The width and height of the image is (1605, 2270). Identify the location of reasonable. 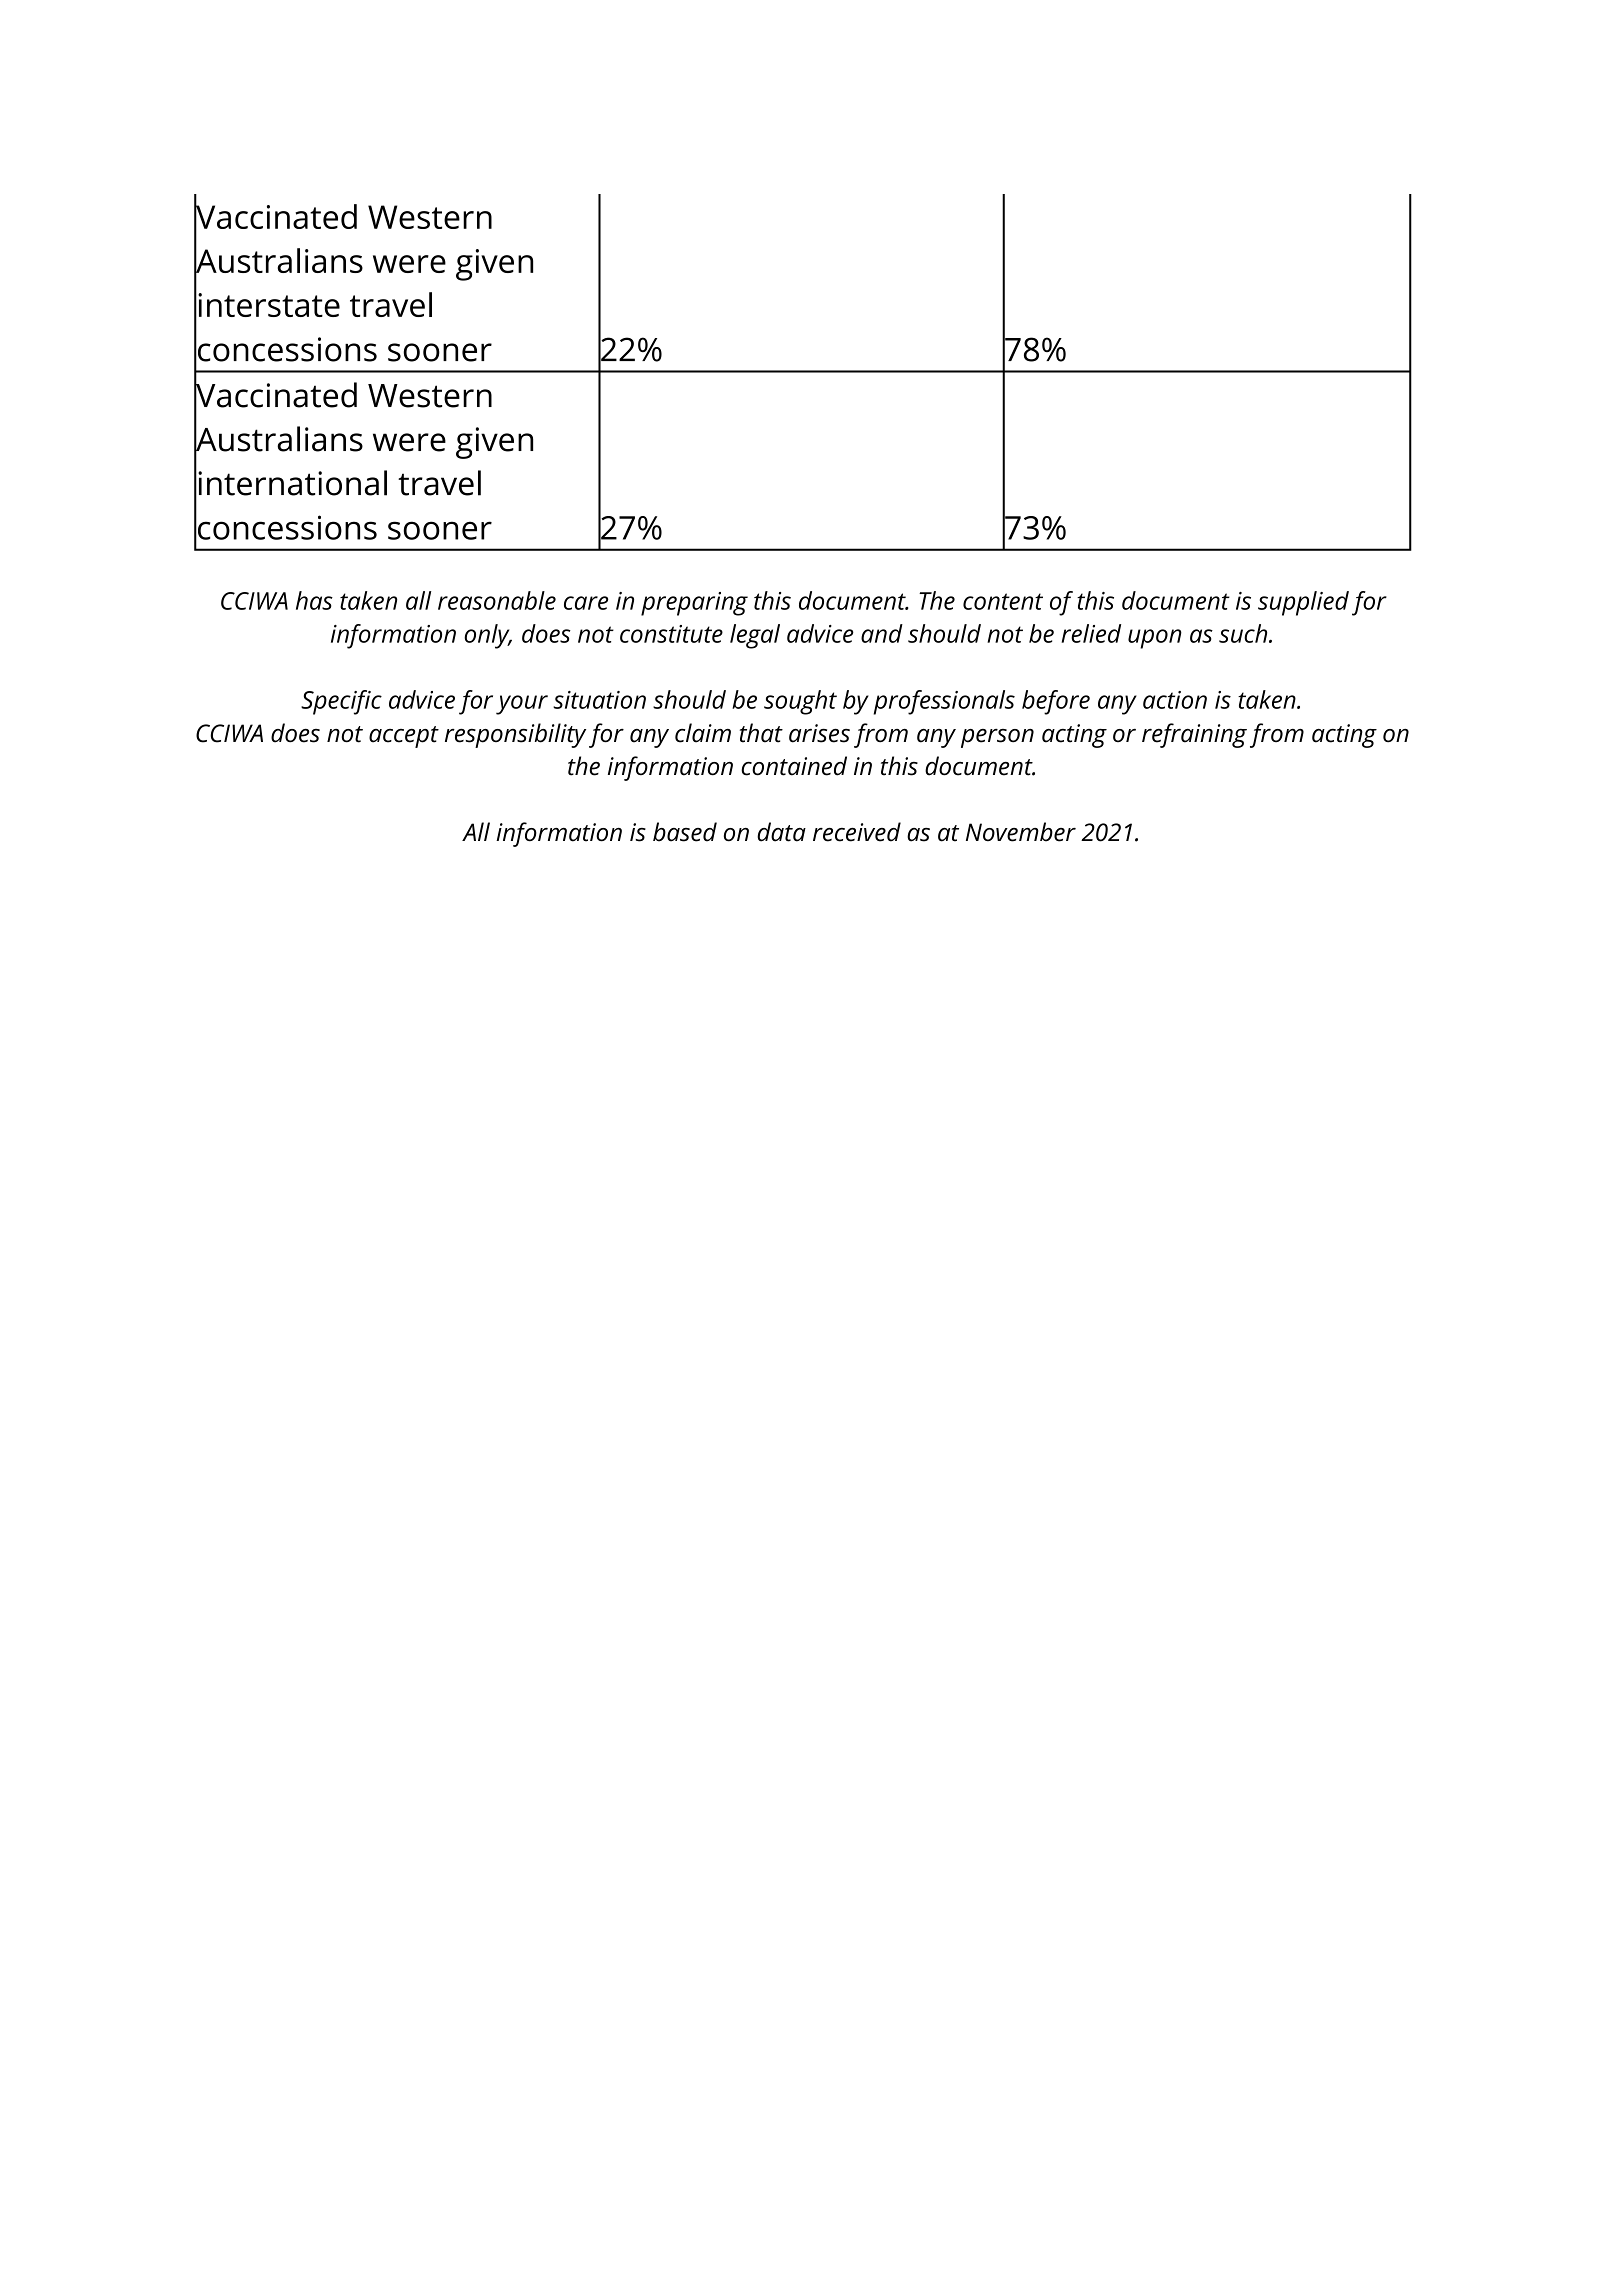
(497, 600).
